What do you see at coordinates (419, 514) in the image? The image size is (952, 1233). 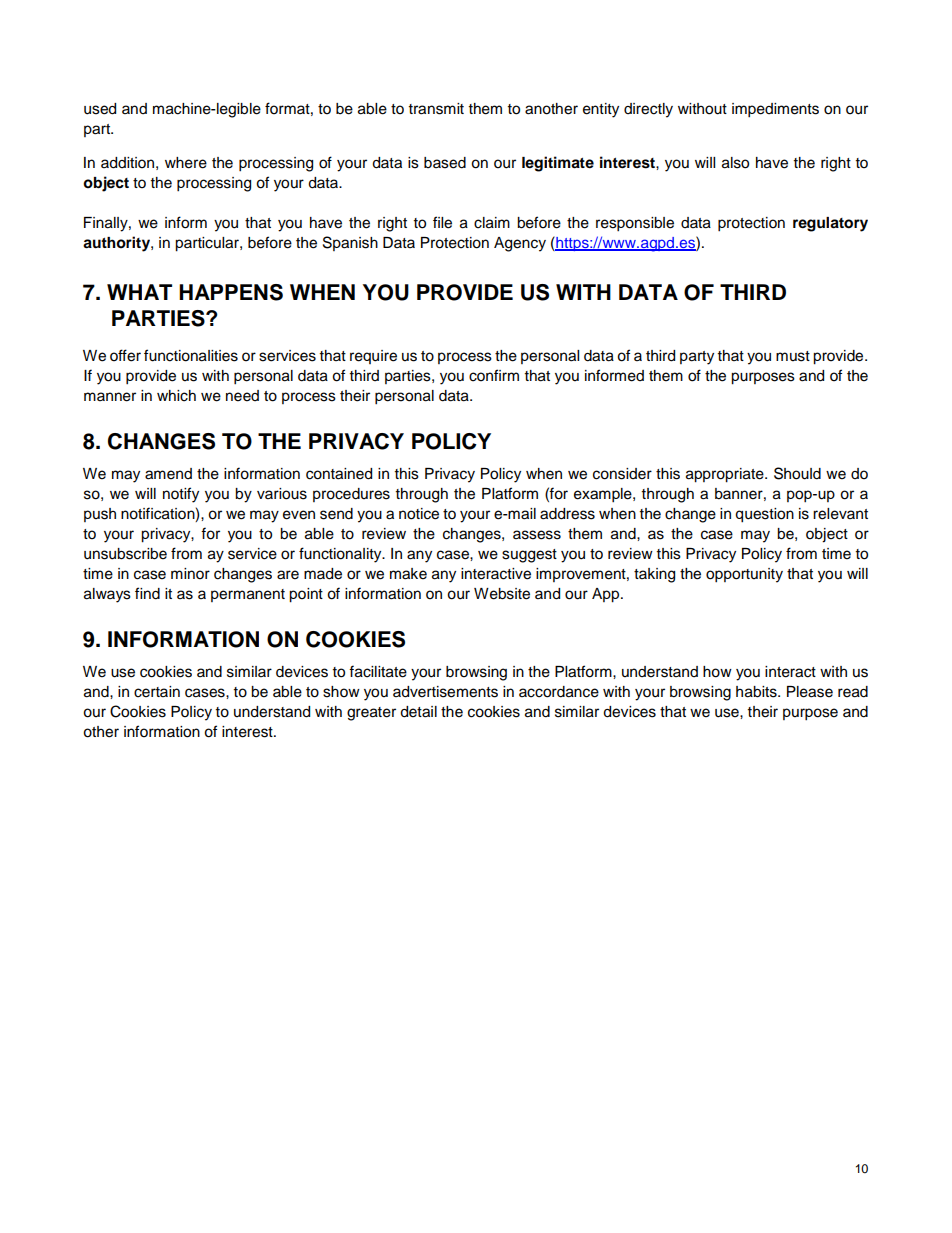 I see `notice` at bounding box center [419, 514].
